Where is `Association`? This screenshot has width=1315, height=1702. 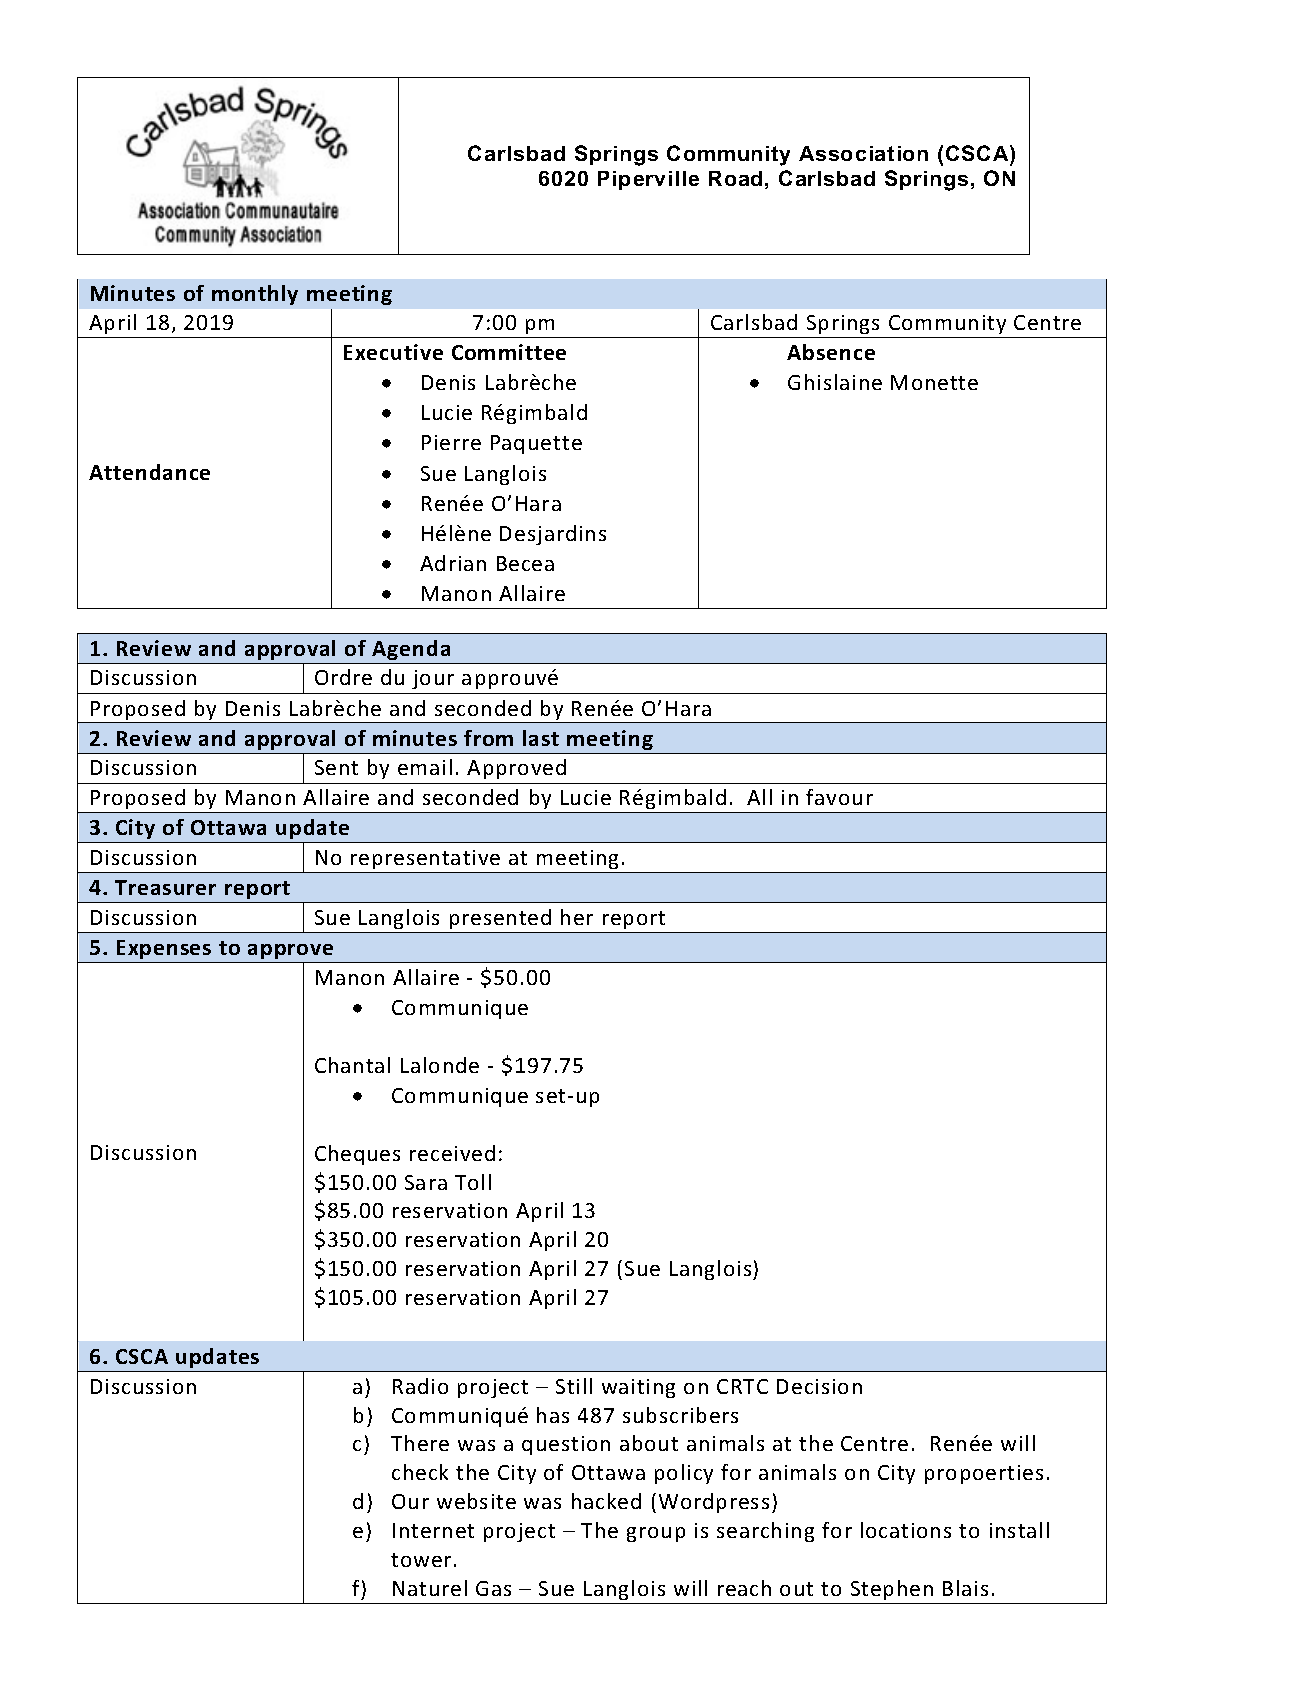 Association is located at coordinates (863, 153).
